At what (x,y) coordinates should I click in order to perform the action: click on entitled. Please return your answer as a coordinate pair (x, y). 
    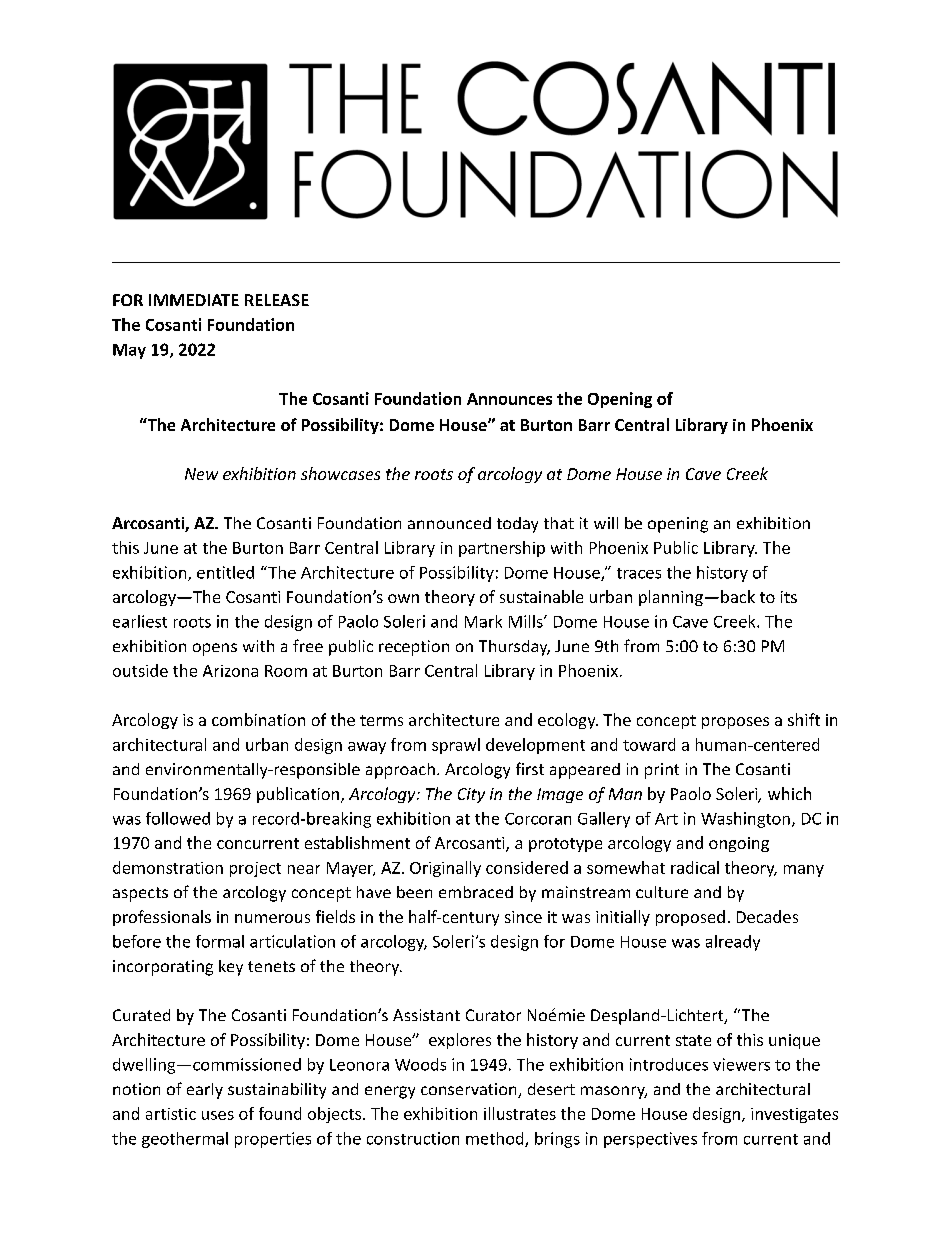
    Looking at the image, I should click on (225, 572).
